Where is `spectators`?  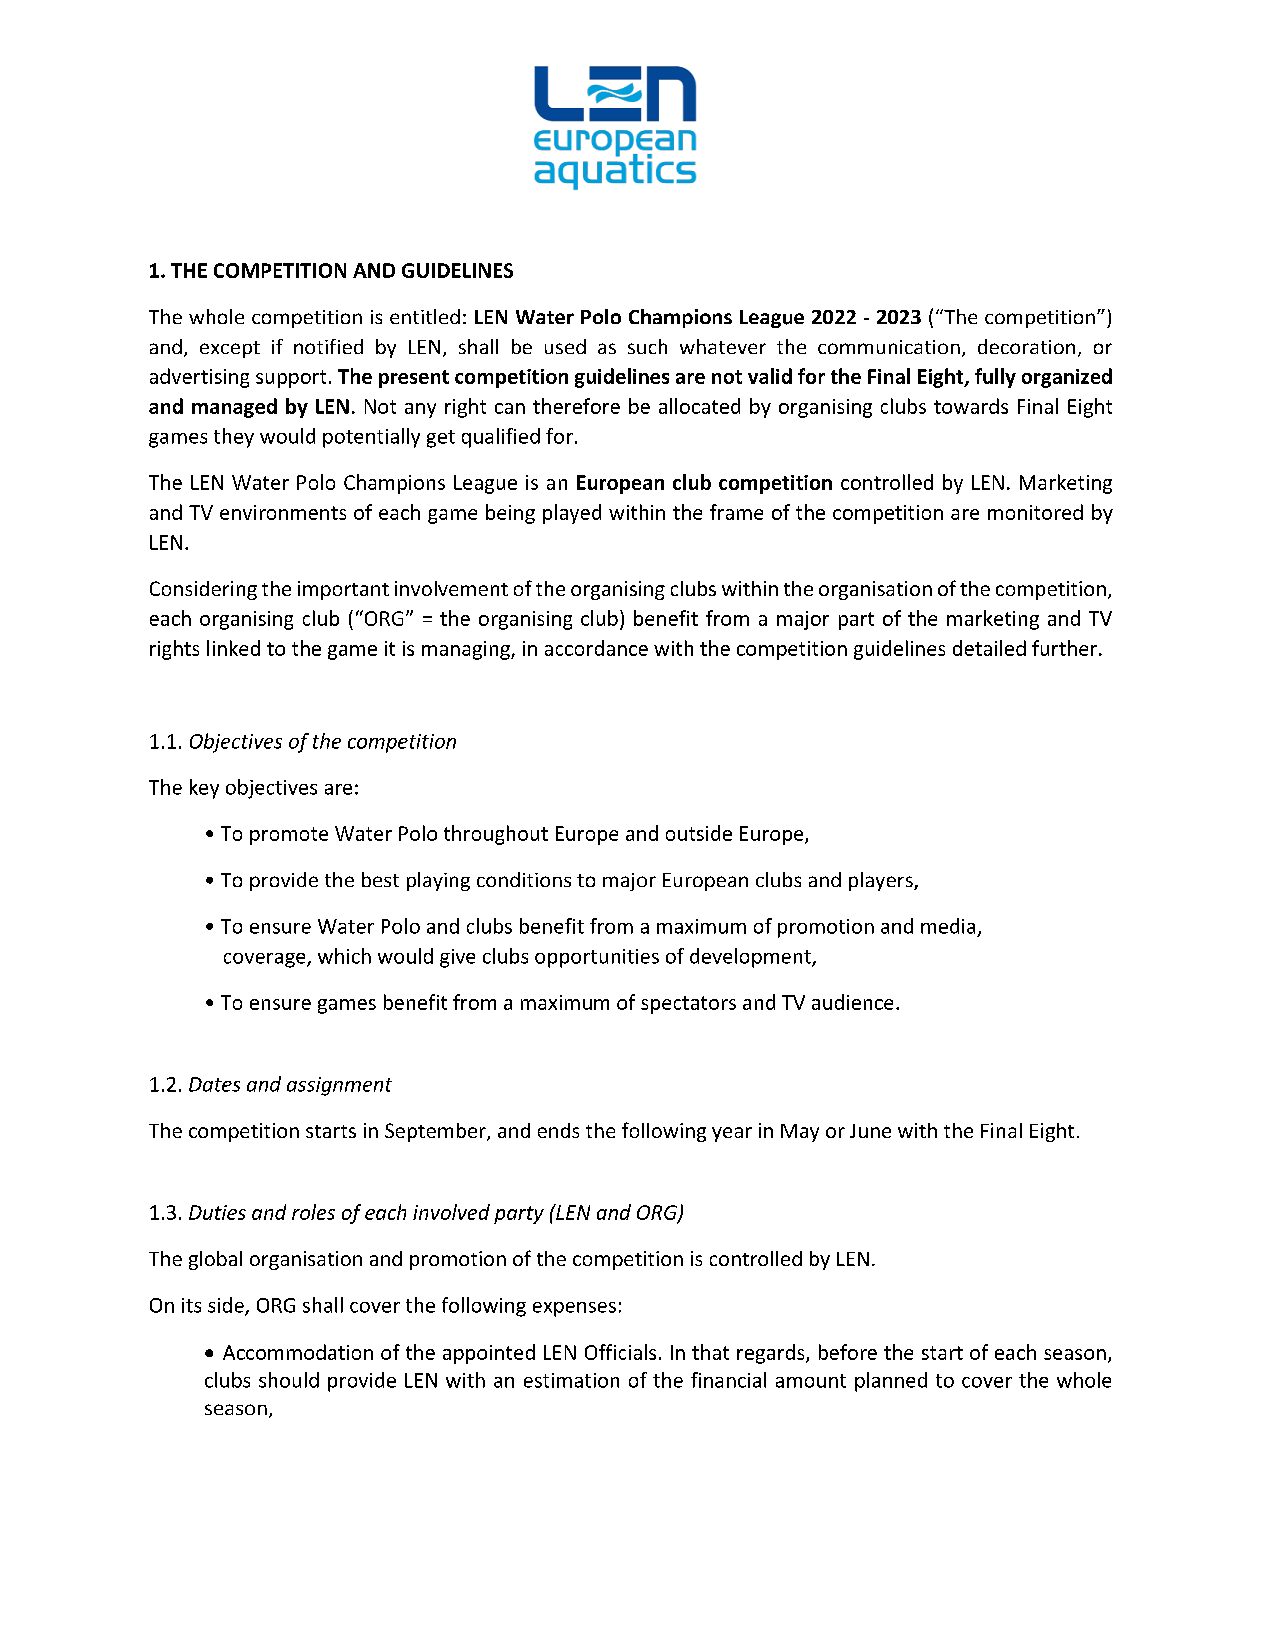 spectators is located at coordinates (688, 1005).
